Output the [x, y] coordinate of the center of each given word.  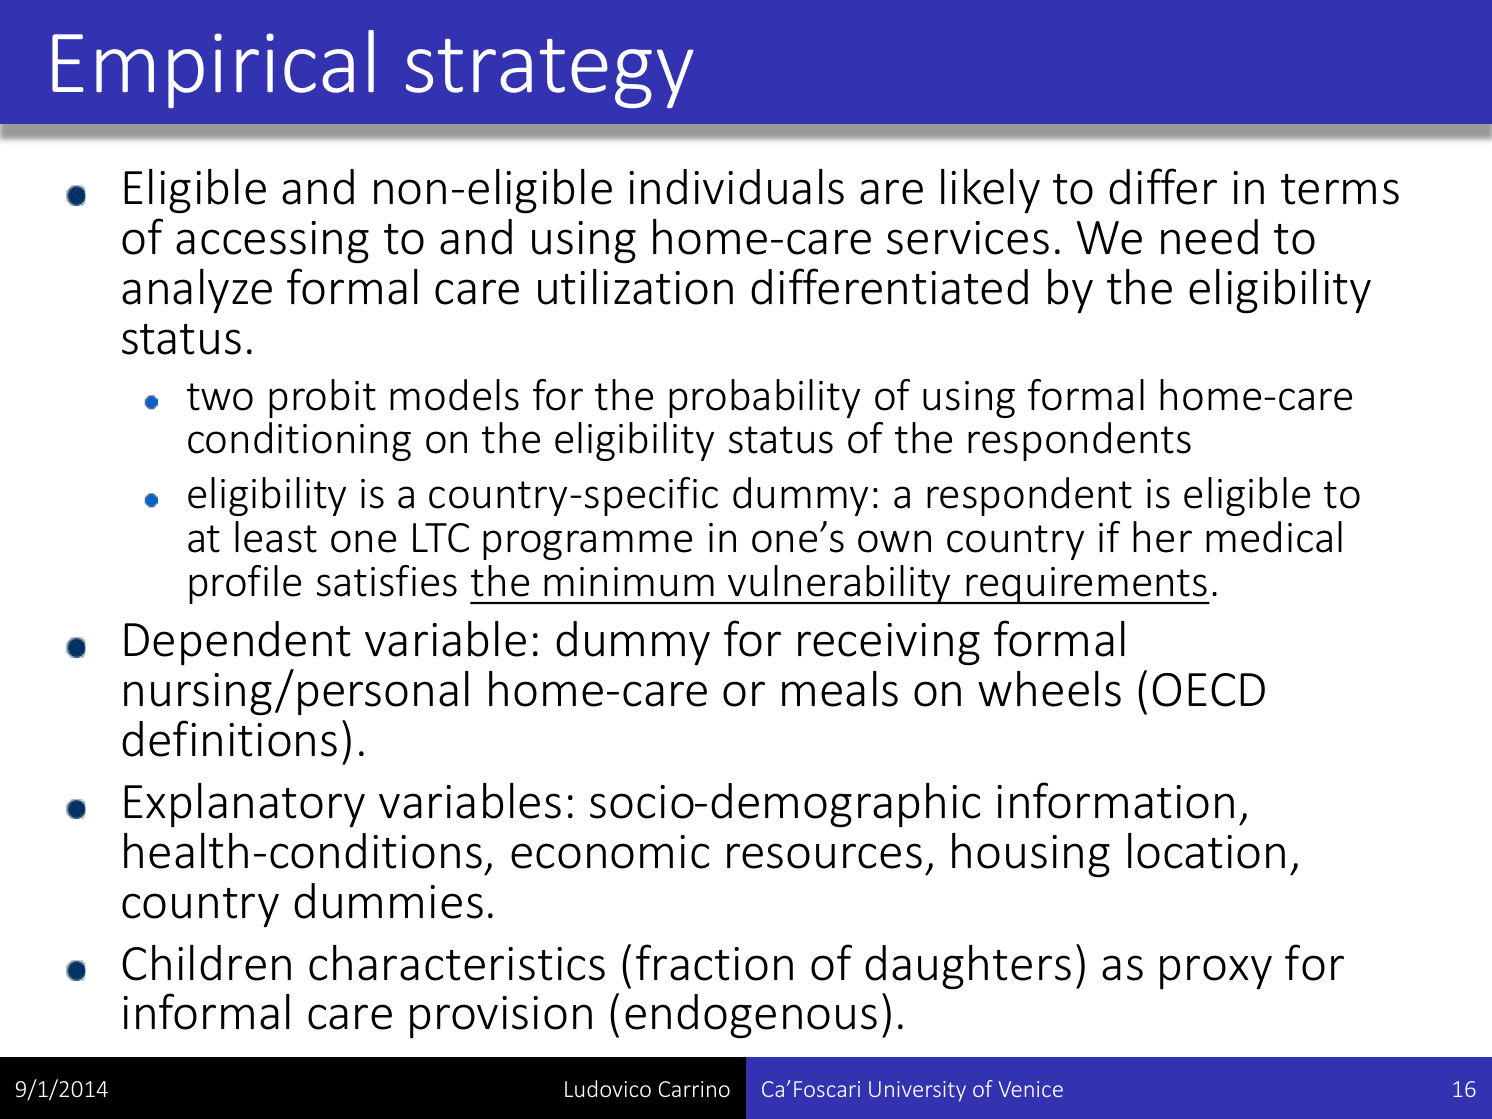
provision [501, 1017]
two [220, 397]
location [1206, 851]
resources [824, 856]
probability [764, 398]
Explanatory [244, 805]
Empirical [213, 69]
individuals [736, 187]
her [1162, 537]
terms [1340, 189]
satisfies [387, 581]
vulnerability [840, 585]
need [1209, 237]
